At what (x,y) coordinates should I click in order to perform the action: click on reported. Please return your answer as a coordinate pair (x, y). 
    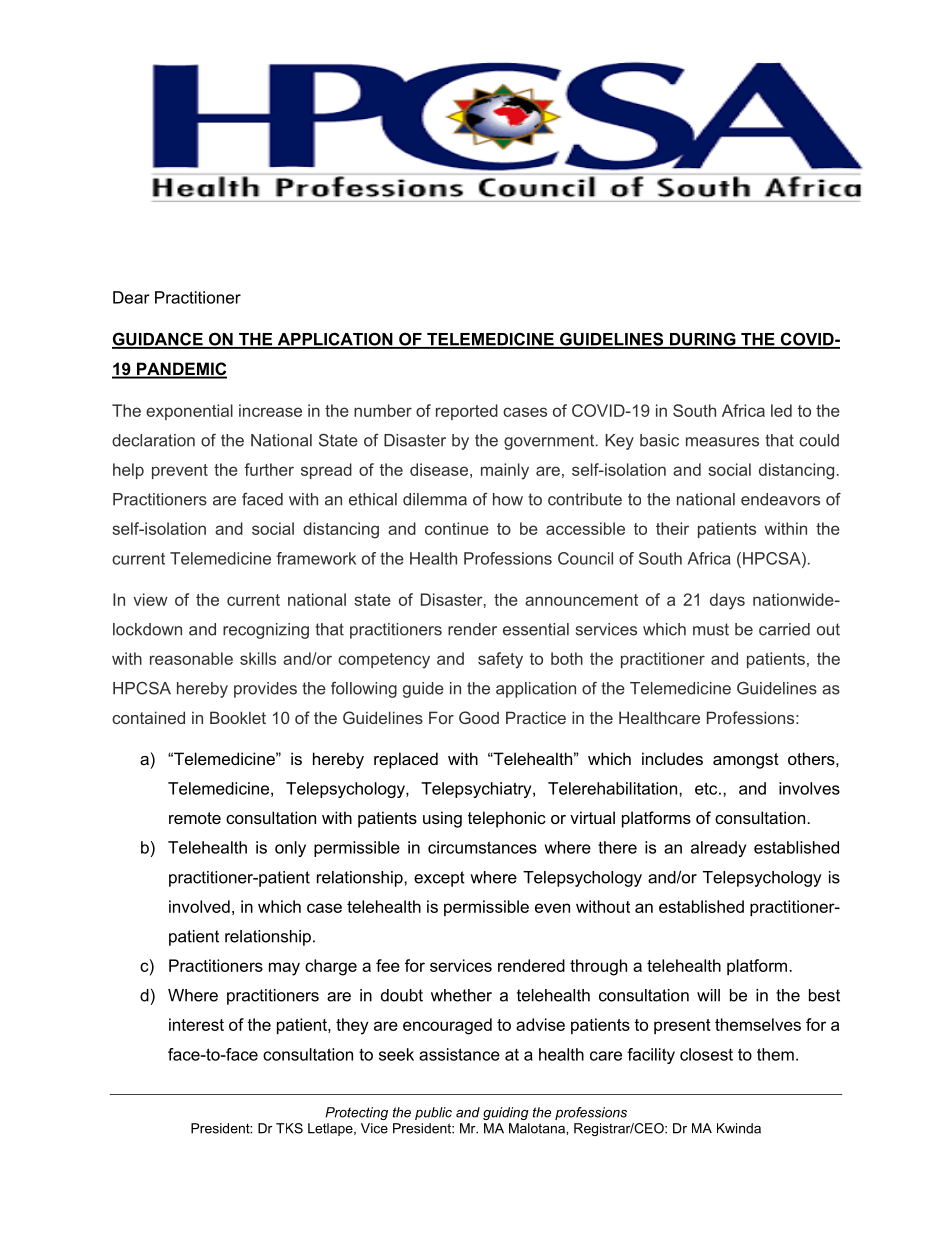
    Looking at the image, I should click on (467, 412).
